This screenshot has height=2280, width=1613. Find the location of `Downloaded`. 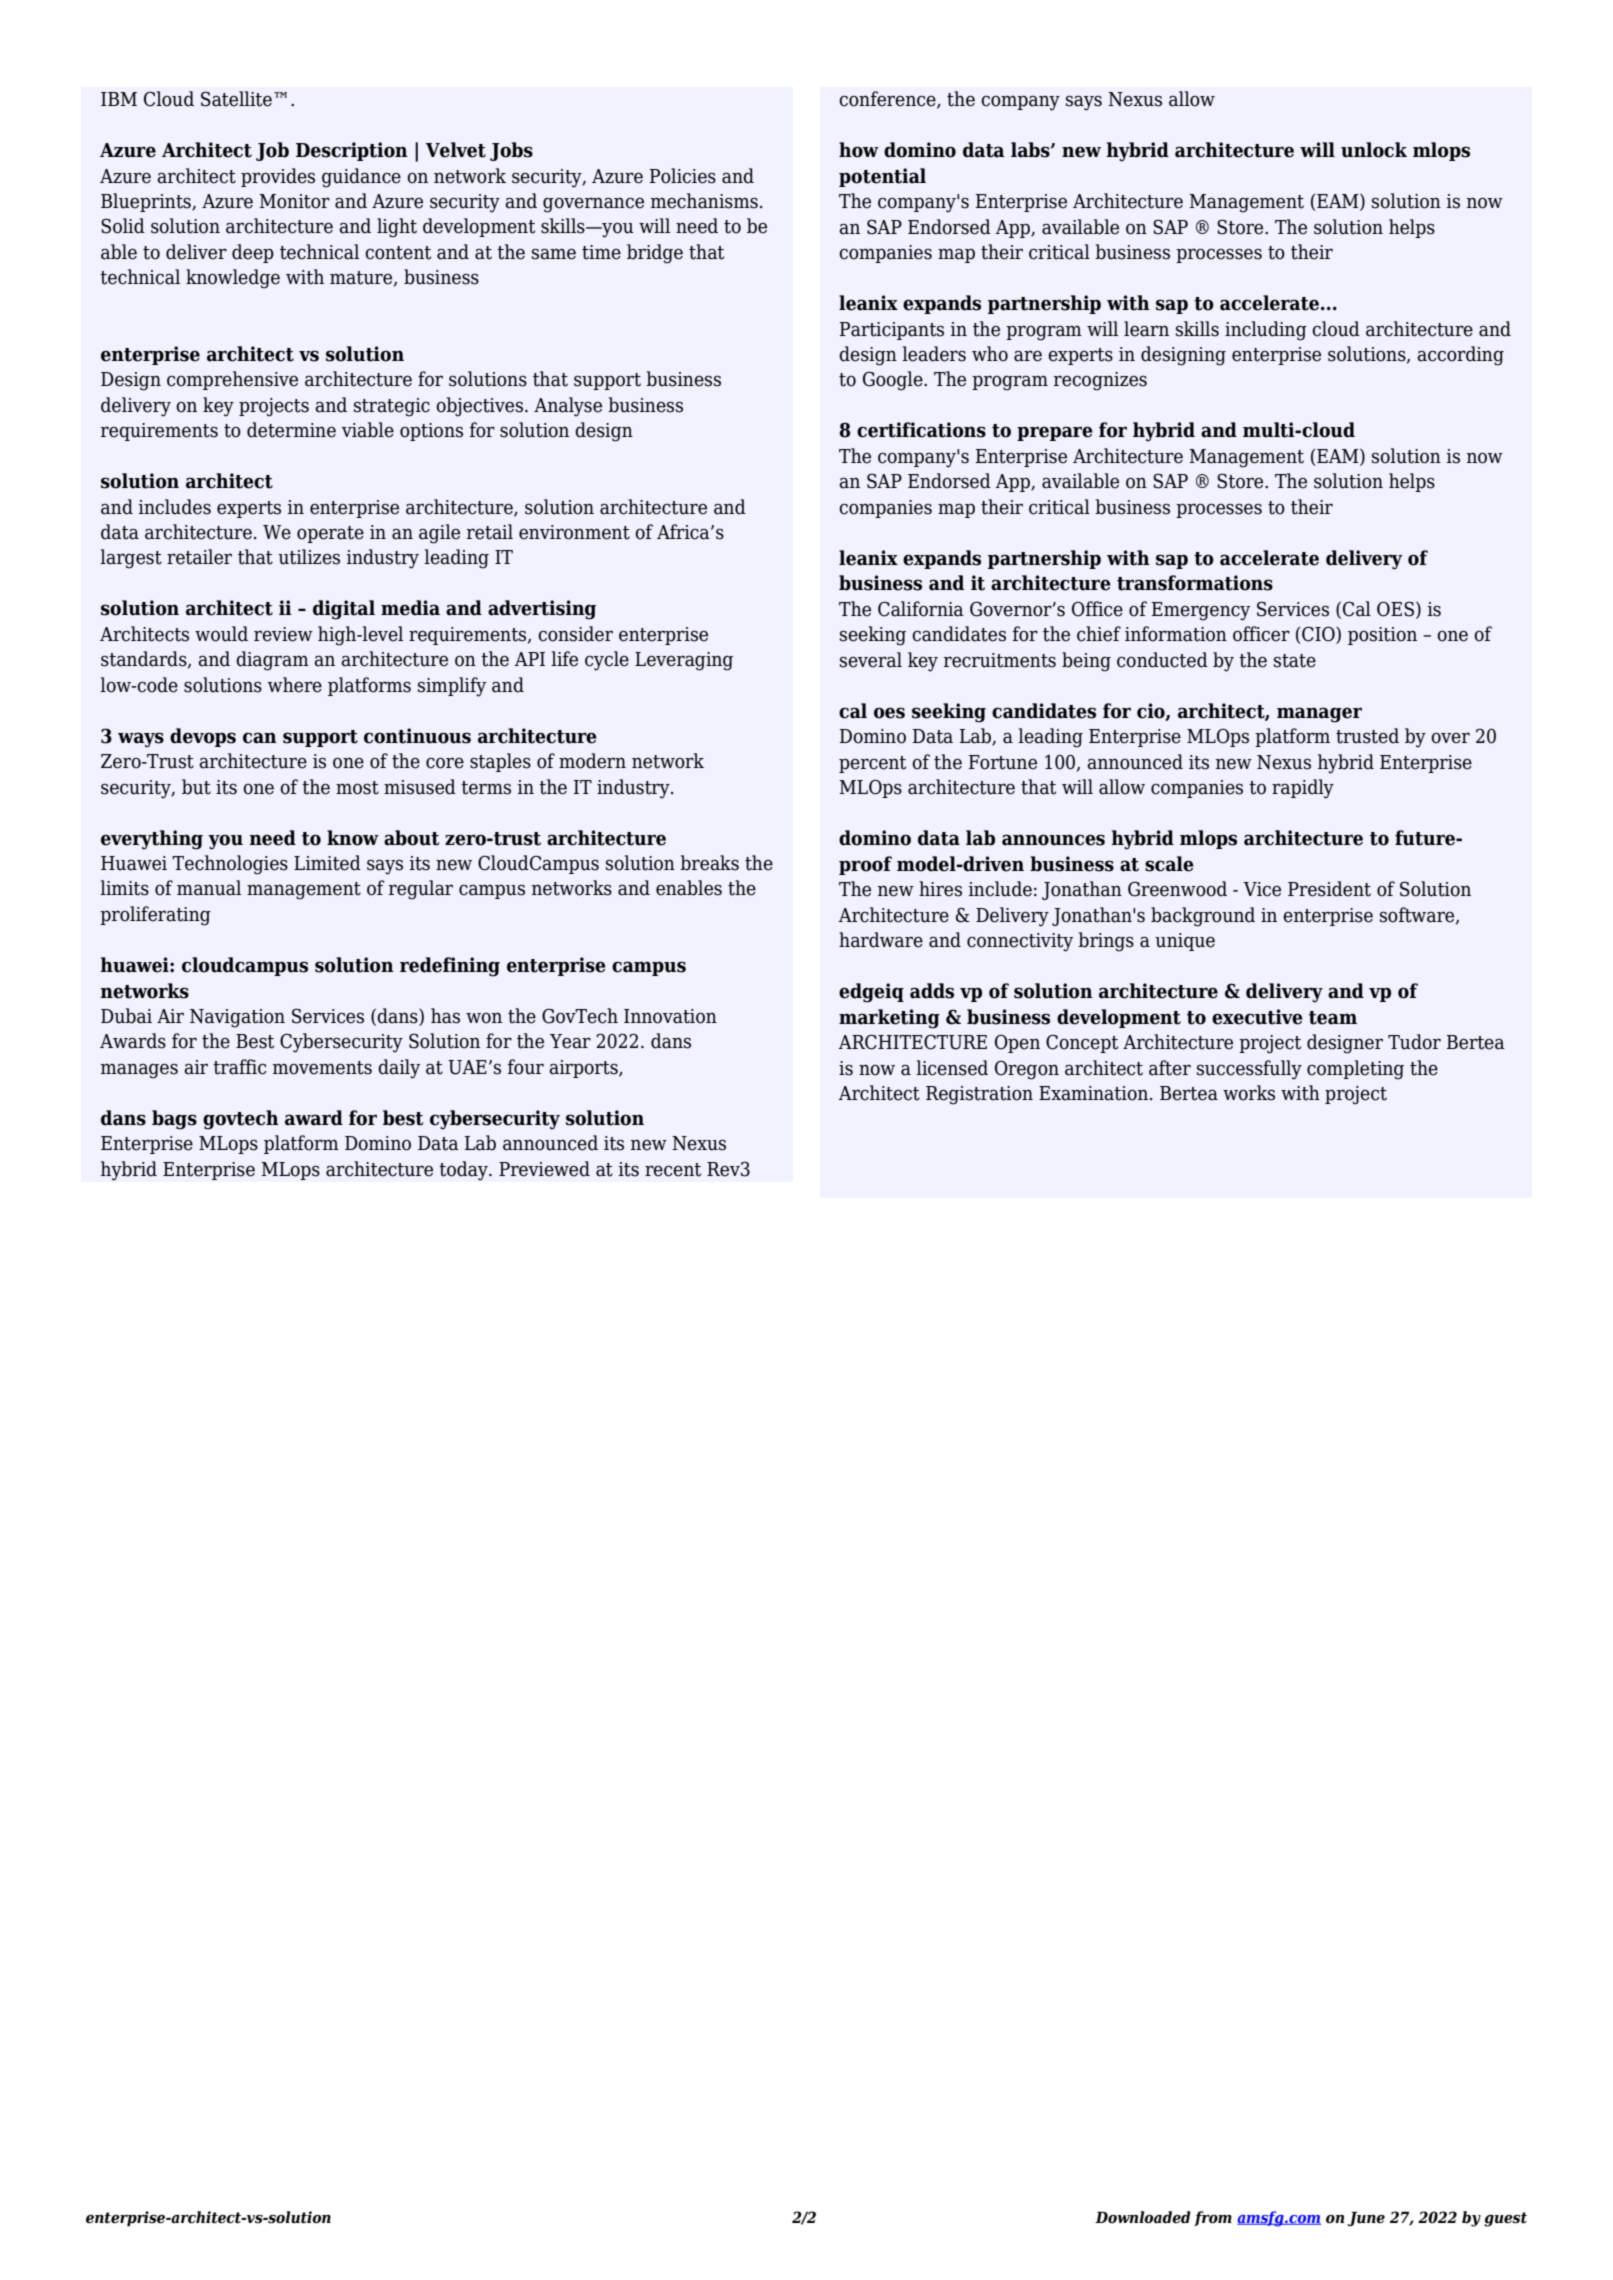

Downloaded is located at coordinates (1143, 2217).
